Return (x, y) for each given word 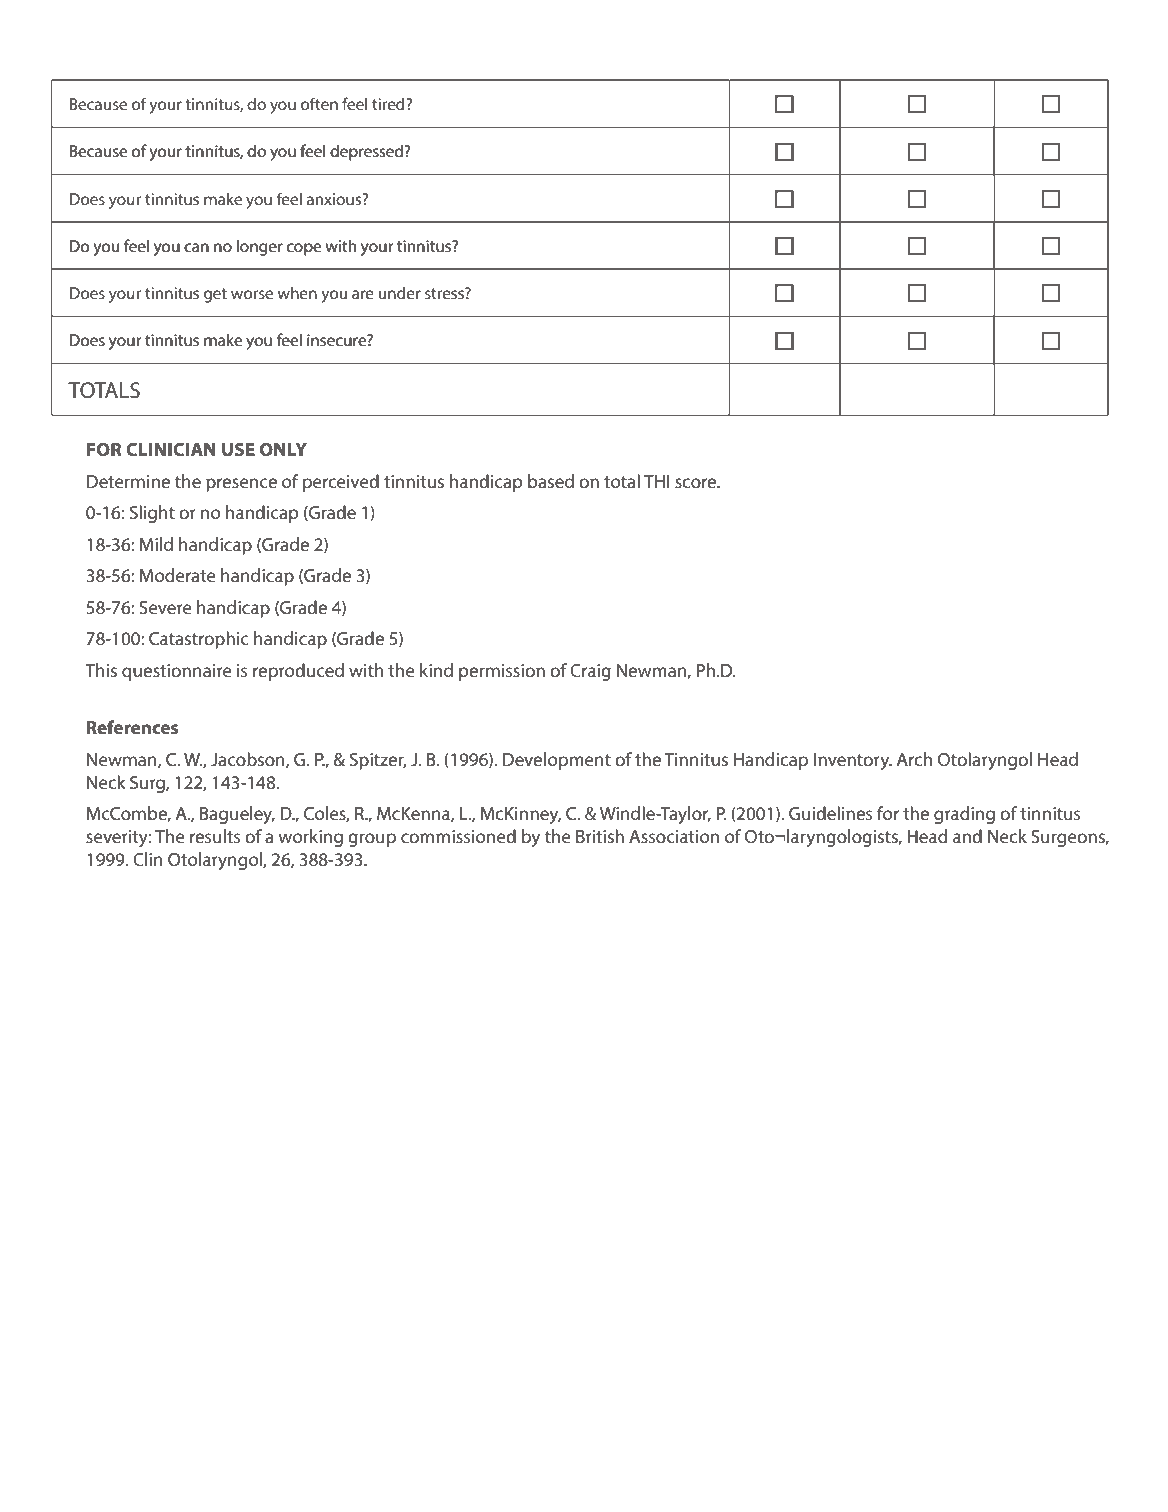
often (319, 103)
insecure (337, 340)
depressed (368, 153)
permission (502, 672)
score (697, 483)
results (215, 836)
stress (445, 293)
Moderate (177, 575)
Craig (590, 672)
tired (389, 104)
